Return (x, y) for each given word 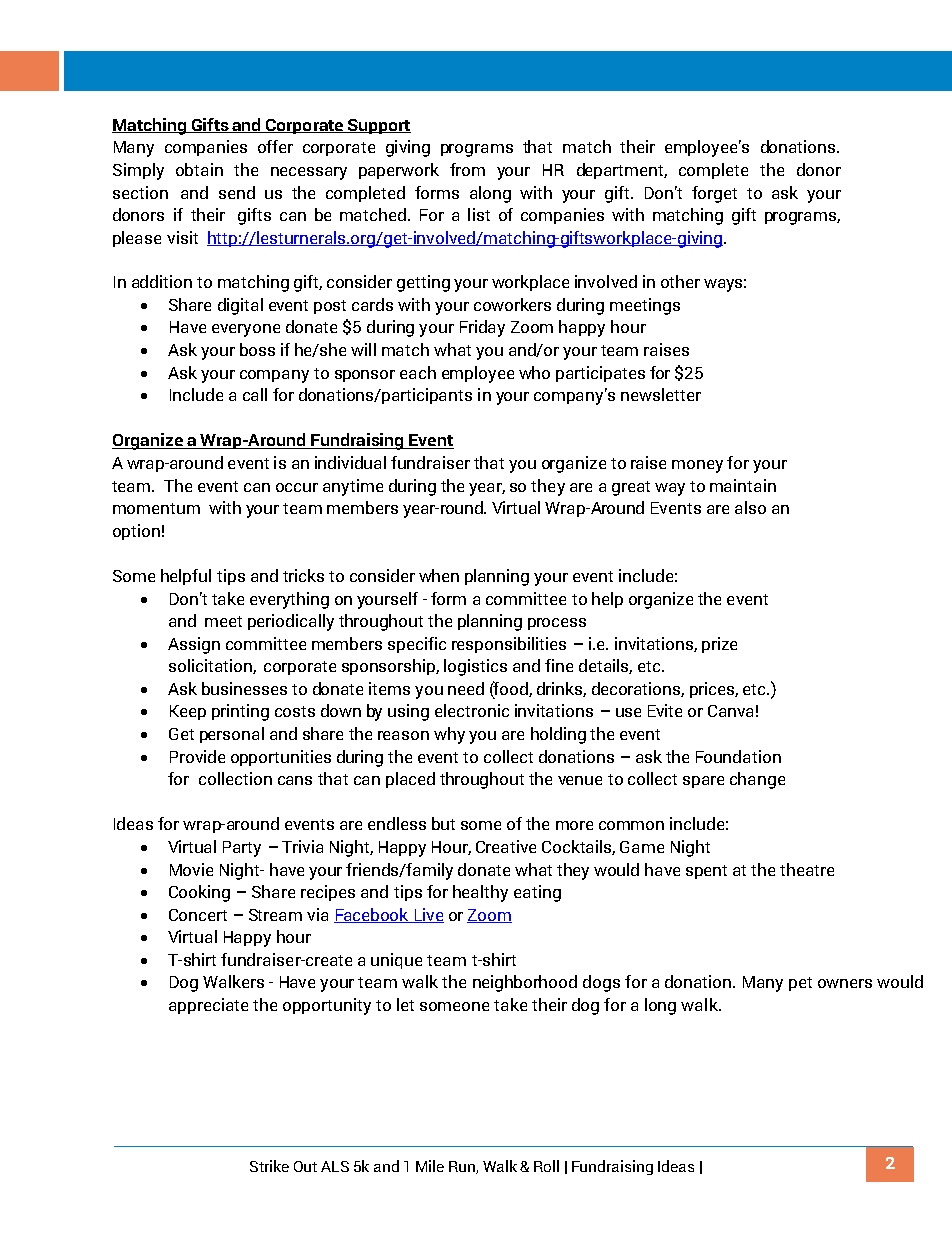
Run (463, 1167)
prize (719, 645)
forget (714, 194)
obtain (199, 169)
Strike (269, 1166)
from (467, 169)
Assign (194, 645)
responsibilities (509, 645)
